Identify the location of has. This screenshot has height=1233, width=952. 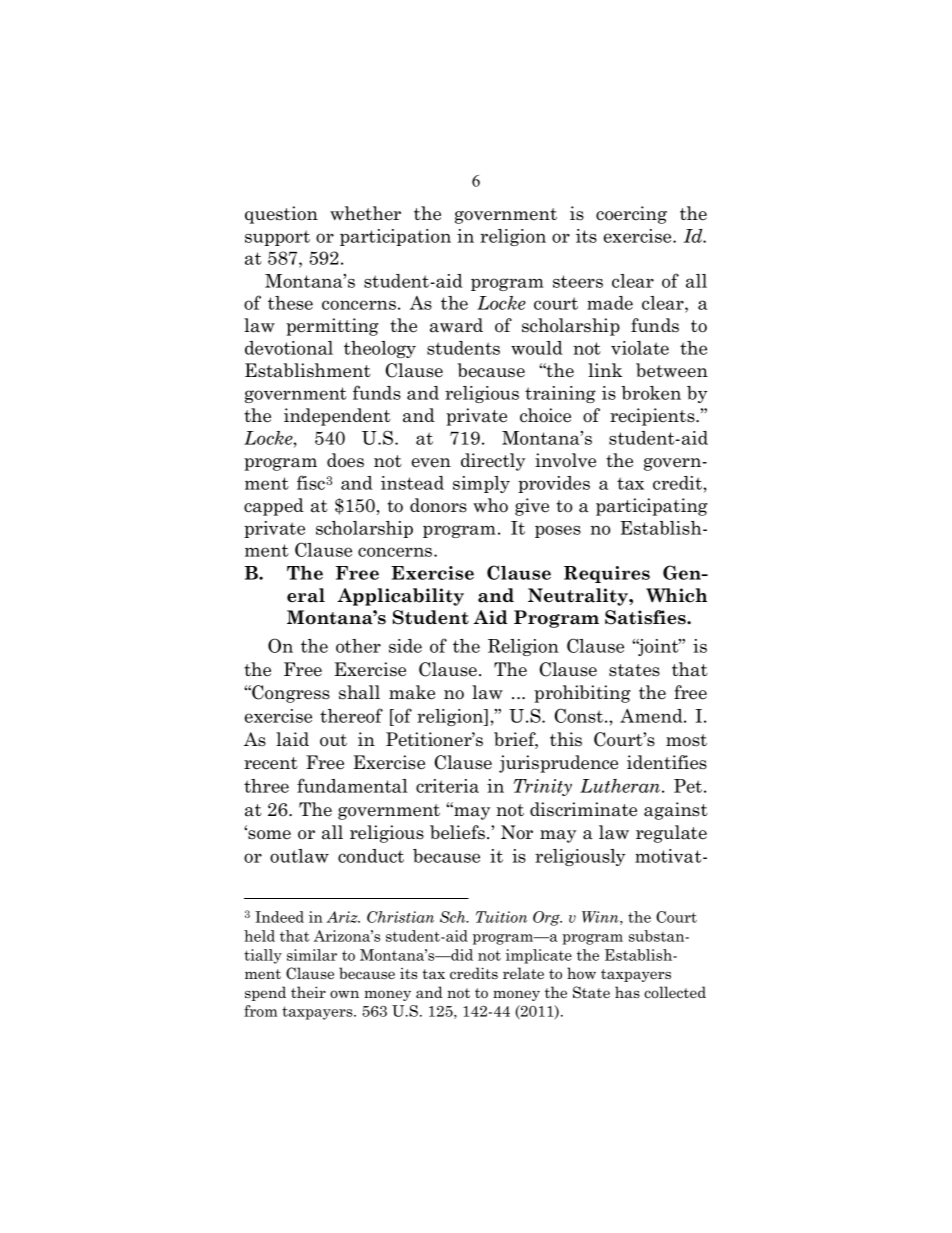
(627, 992).
